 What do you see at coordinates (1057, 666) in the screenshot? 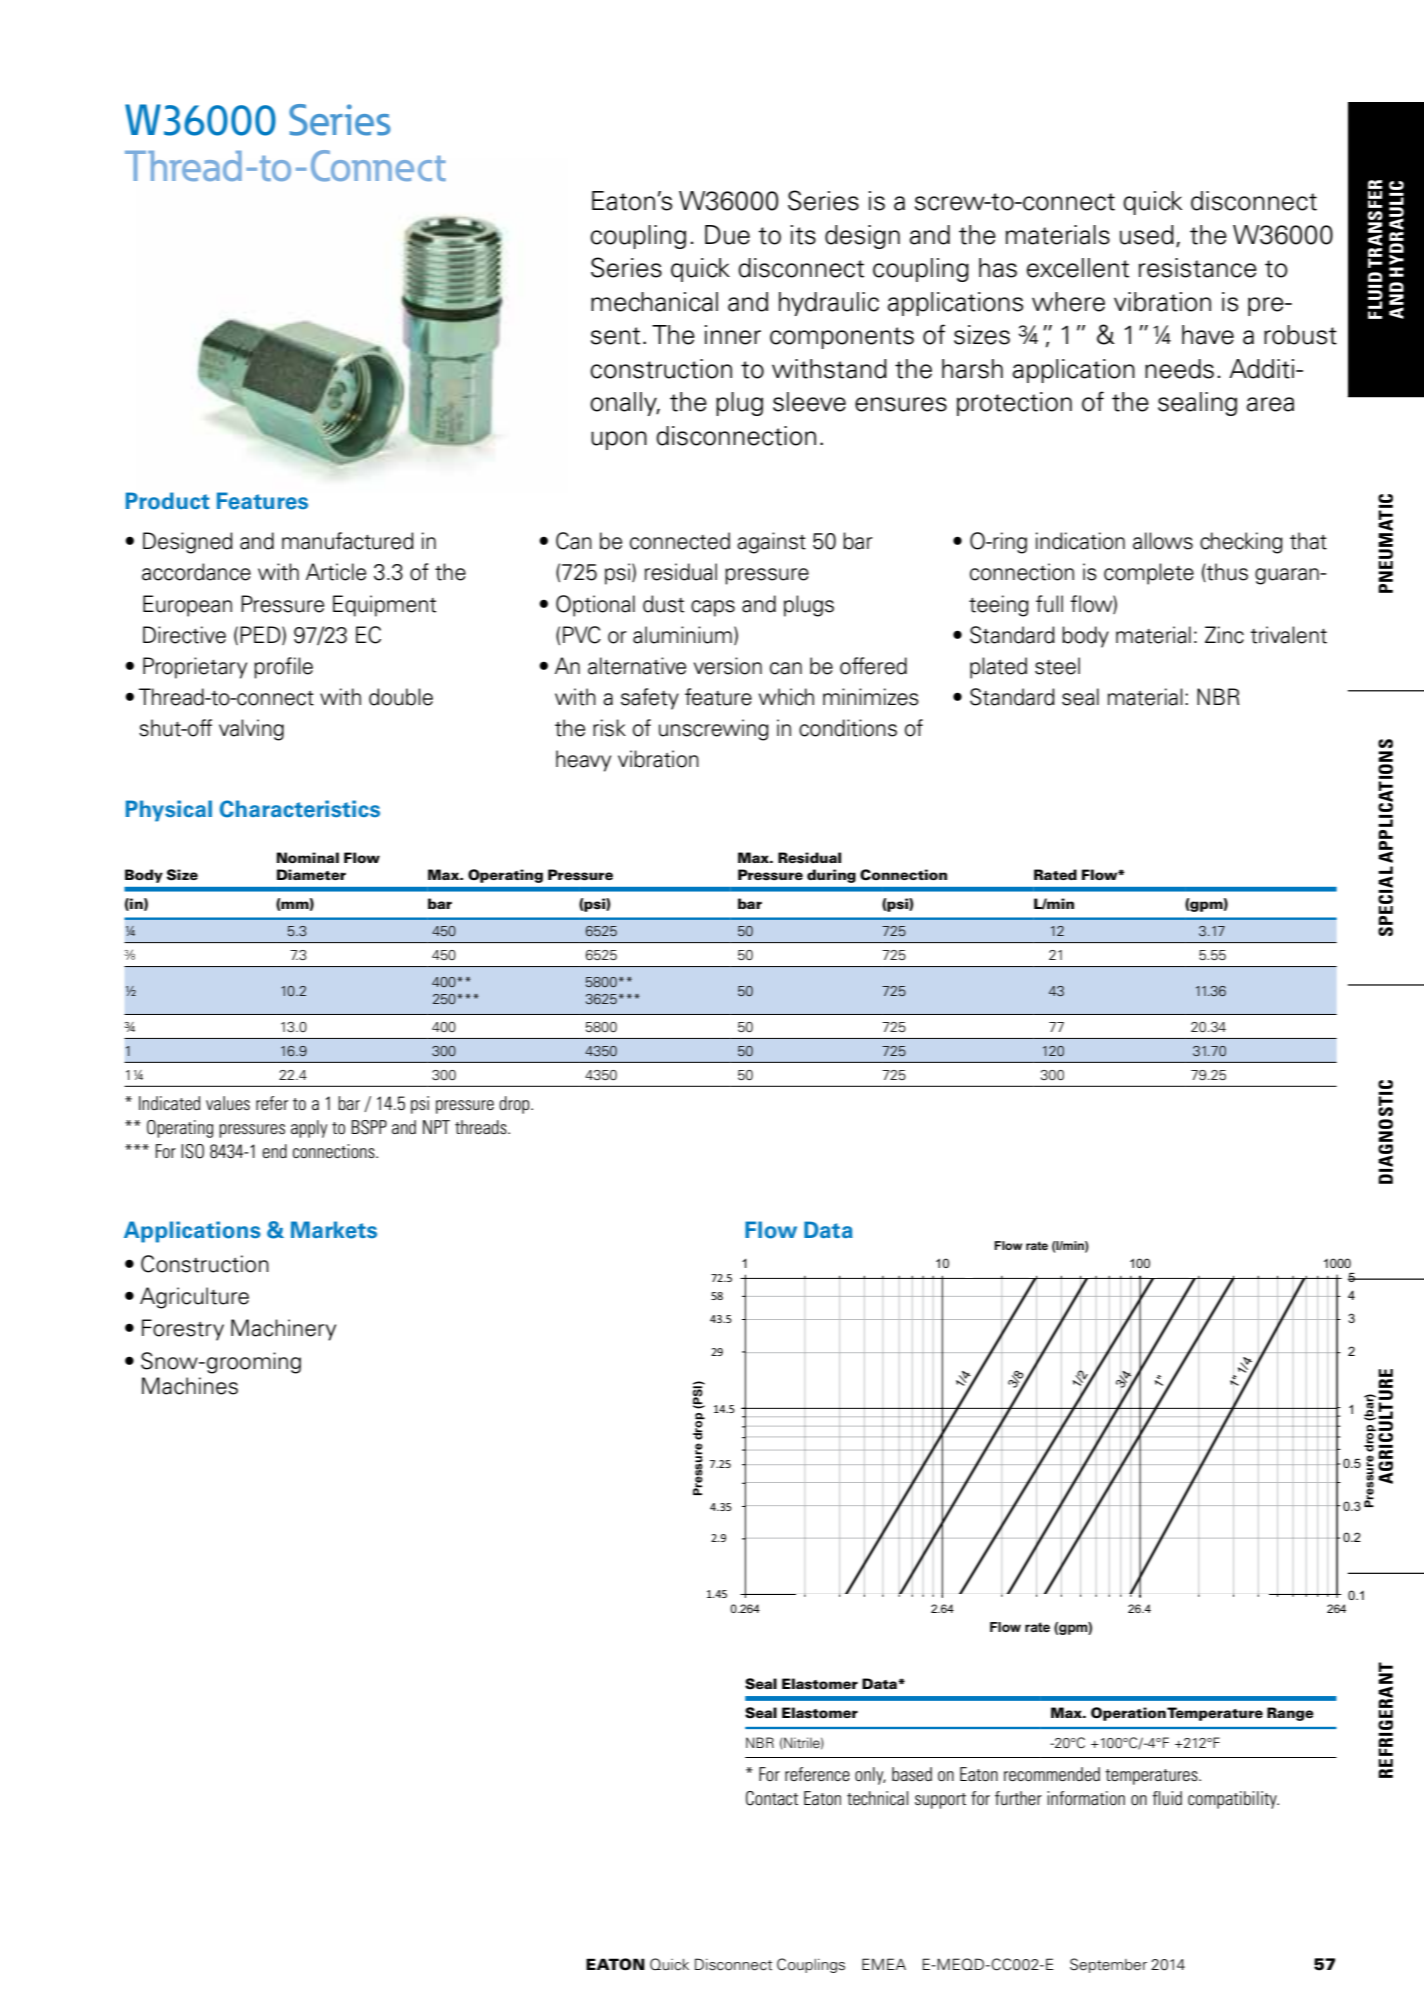
I see `steel` at bounding box center [1057, 666].
